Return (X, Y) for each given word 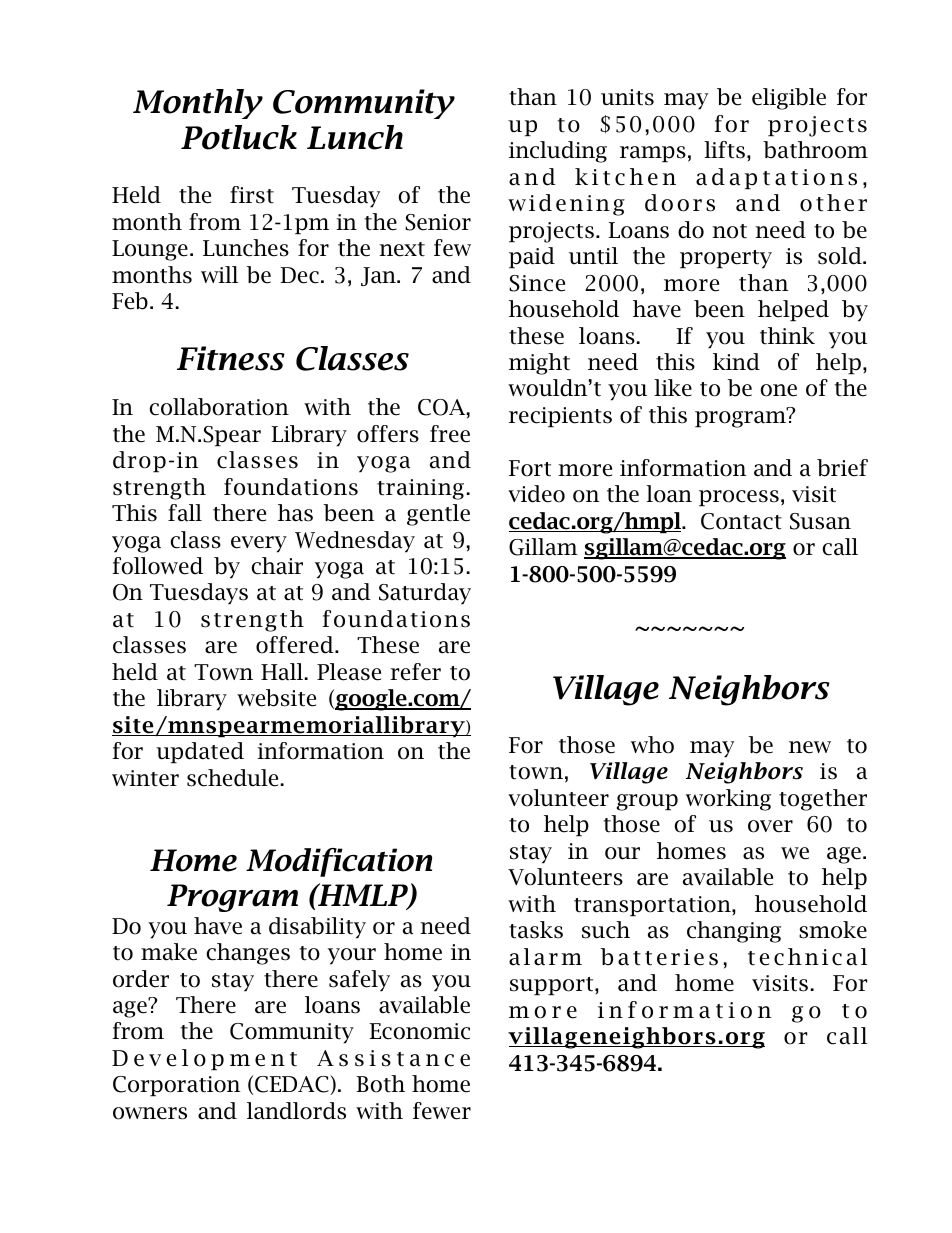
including (558, 152)
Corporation (176, 1086)
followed (157, 566)
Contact (741, 521)
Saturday (425, 594)
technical (807, 957)
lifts (724, 150)
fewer (442, 1111)
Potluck (239, 137)
